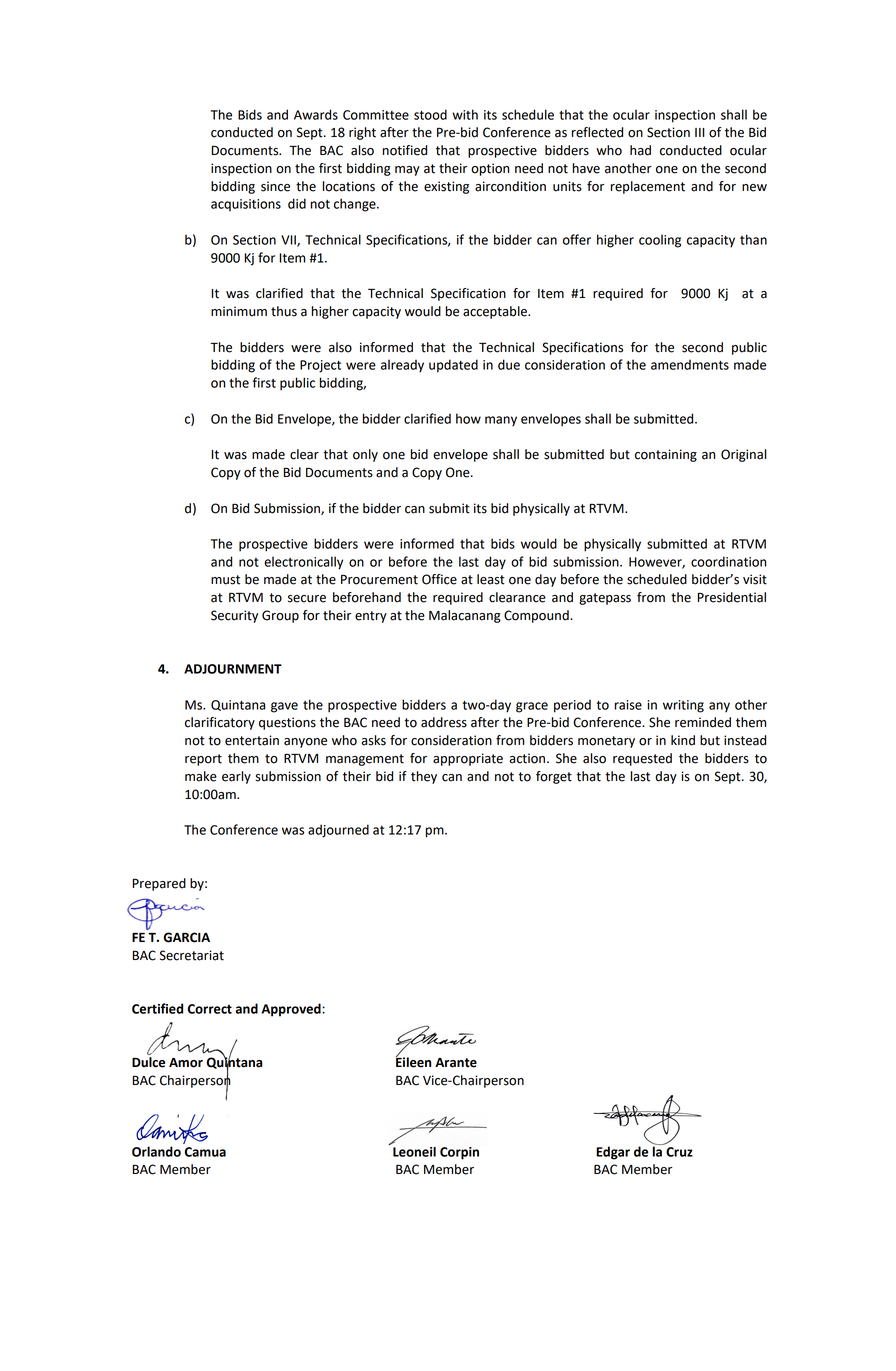  Describe the element at coordinates (642, 759) in the screenshot. I see `requested` at that location.
